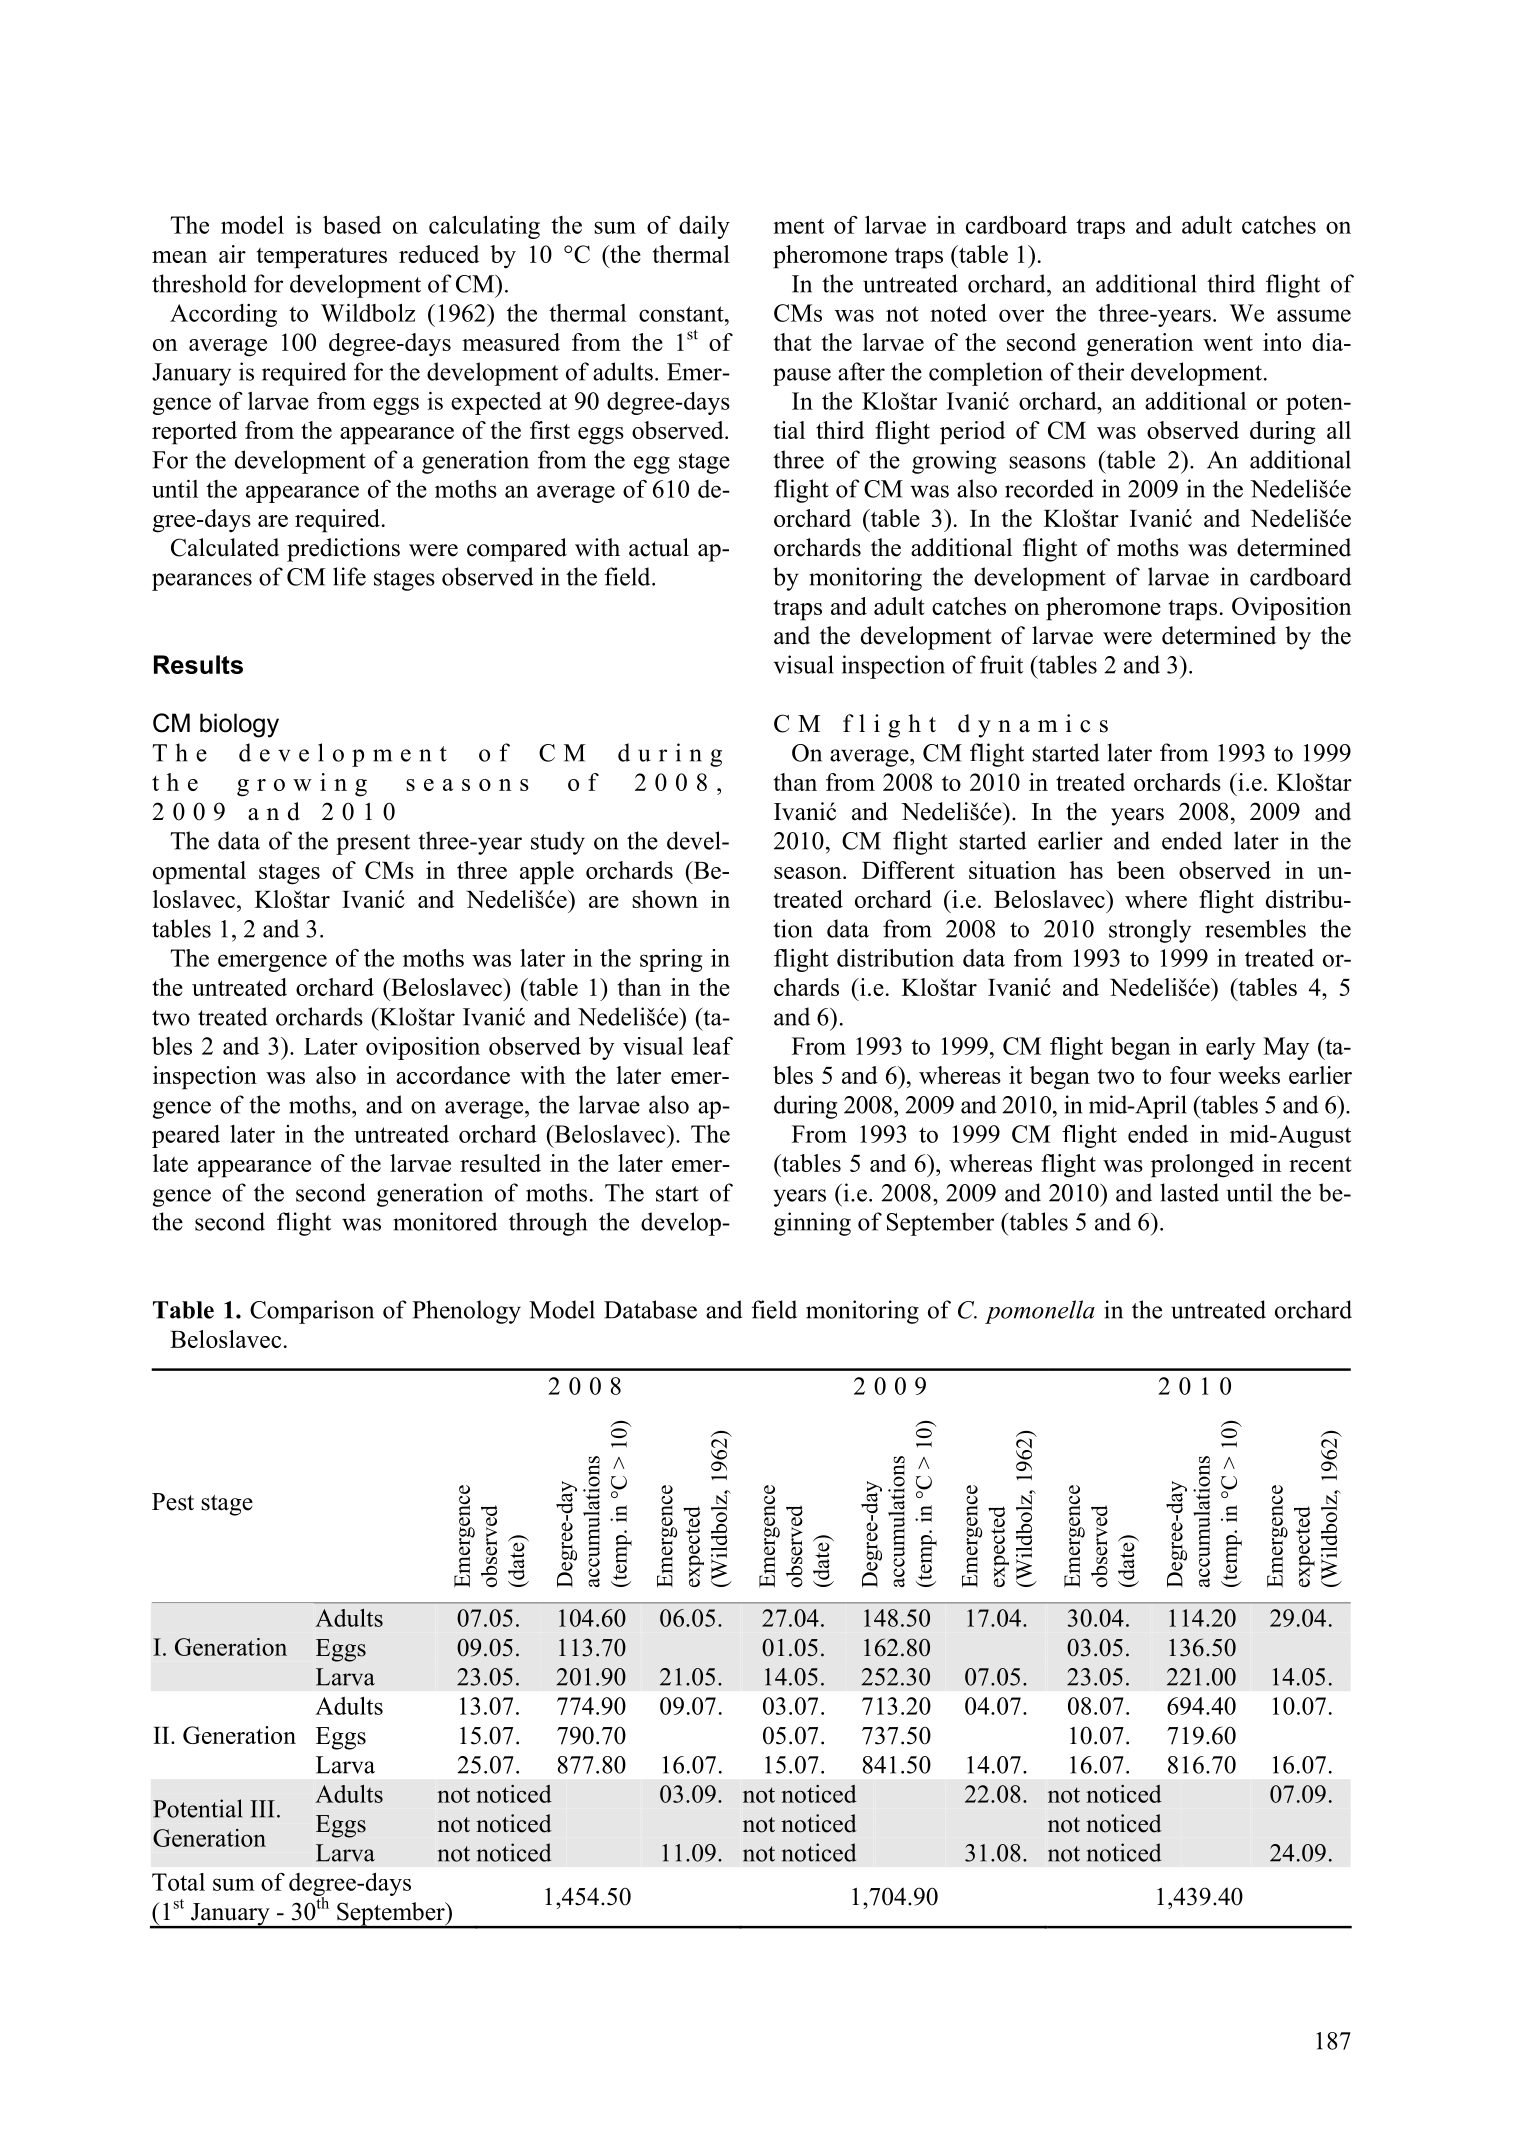  What do you see at coordinates (352, 225) in the document?
I see `based` at bounding box center [352, 225].
